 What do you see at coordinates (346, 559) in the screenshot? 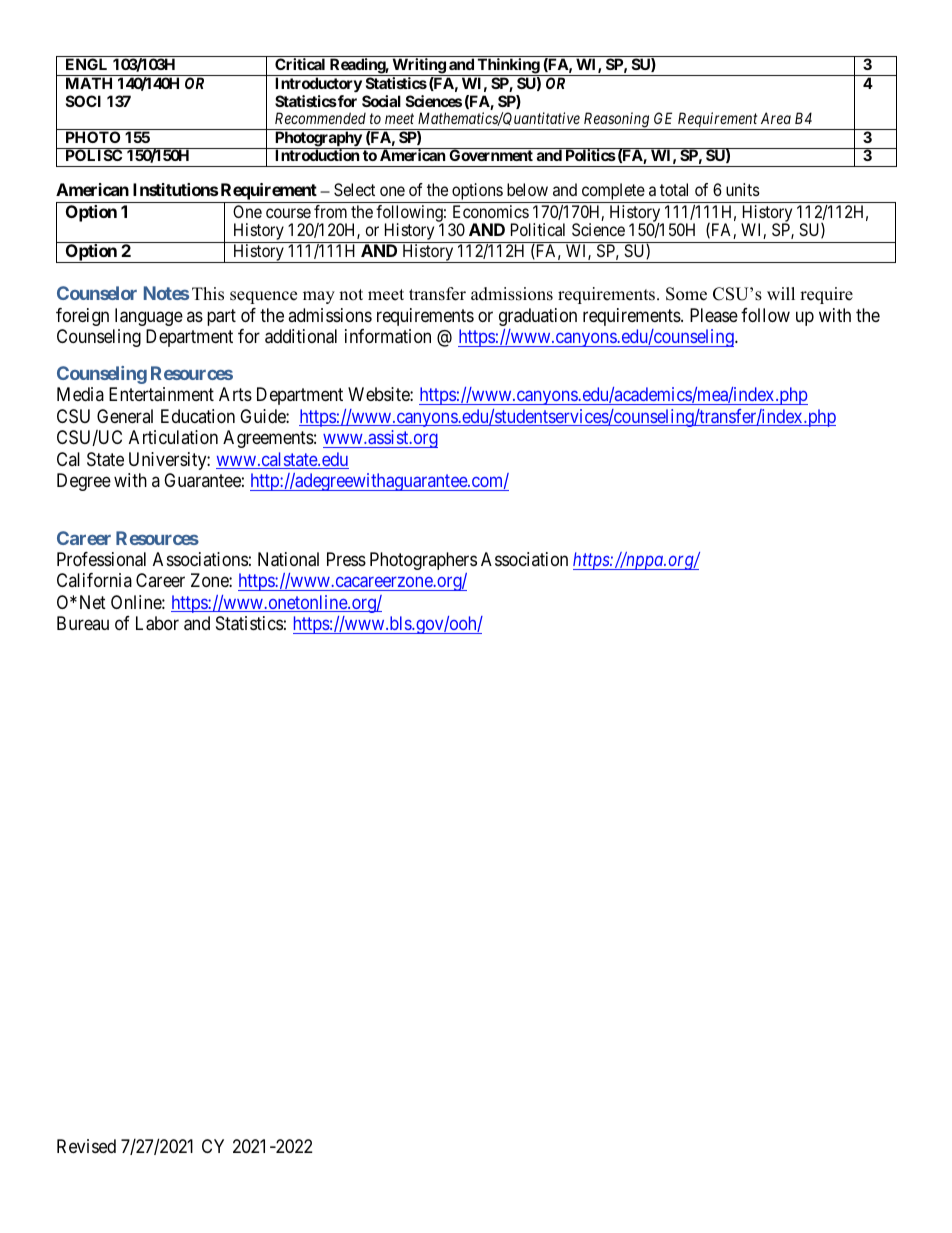
I see `Press` at bounding box center [346, 559].
